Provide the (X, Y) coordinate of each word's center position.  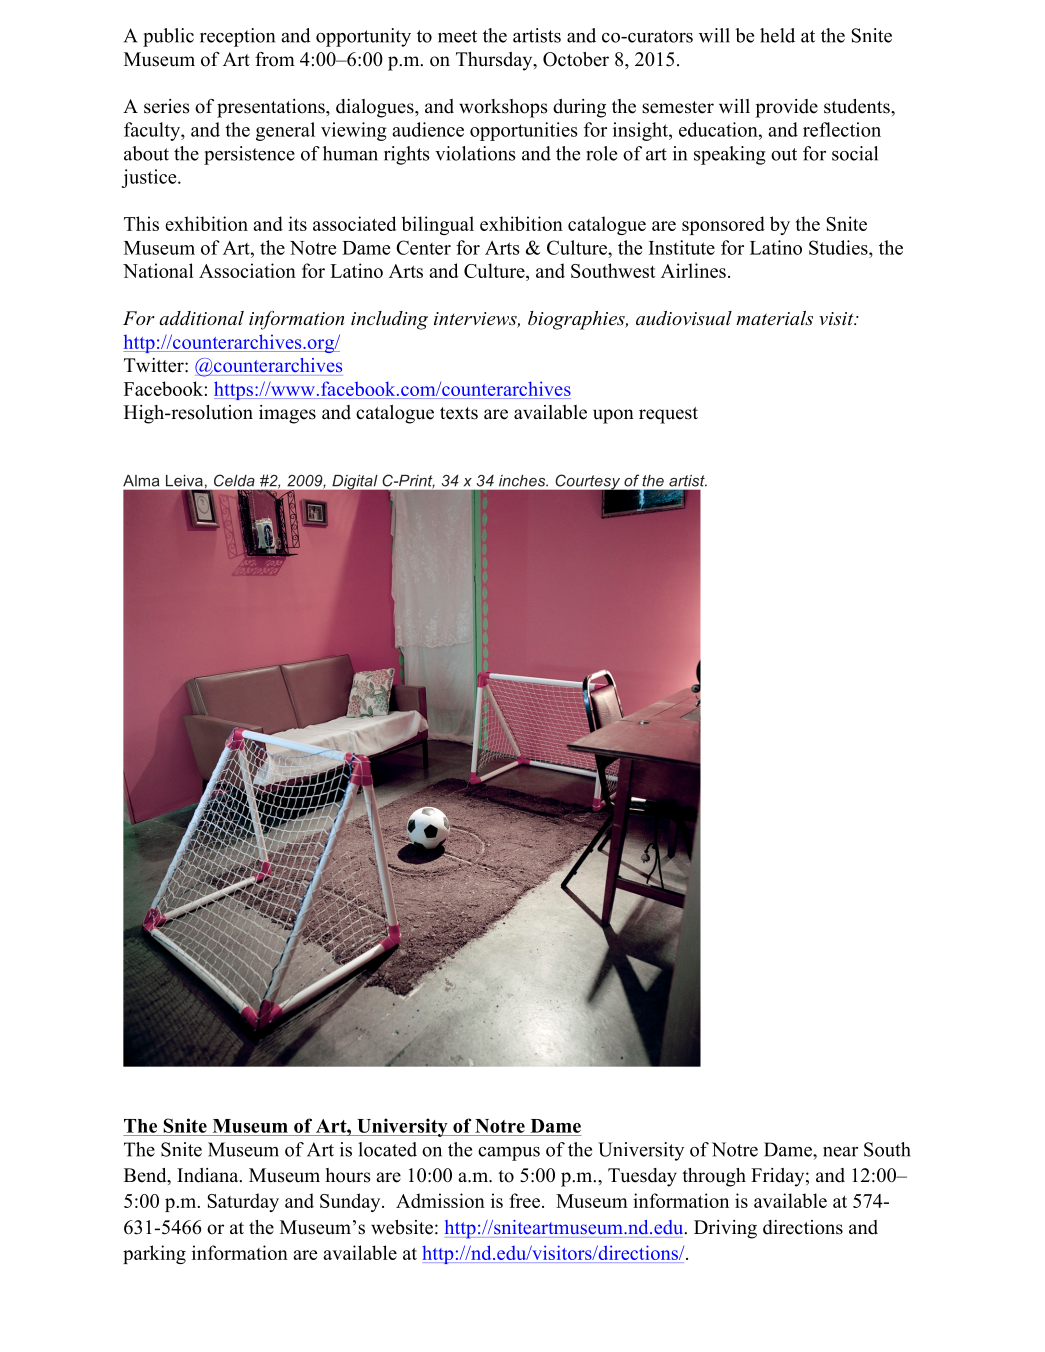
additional (201, 318)
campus (509, 1154)
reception (237, 37)
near (840, 1152)
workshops (503, 108)
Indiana (209, 1175)
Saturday (243, 1202)
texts (459, 413)
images (287, 414)
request (668, 415)
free (525, 1200)
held (777, 35)
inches (523, 481)
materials (774, 318)
